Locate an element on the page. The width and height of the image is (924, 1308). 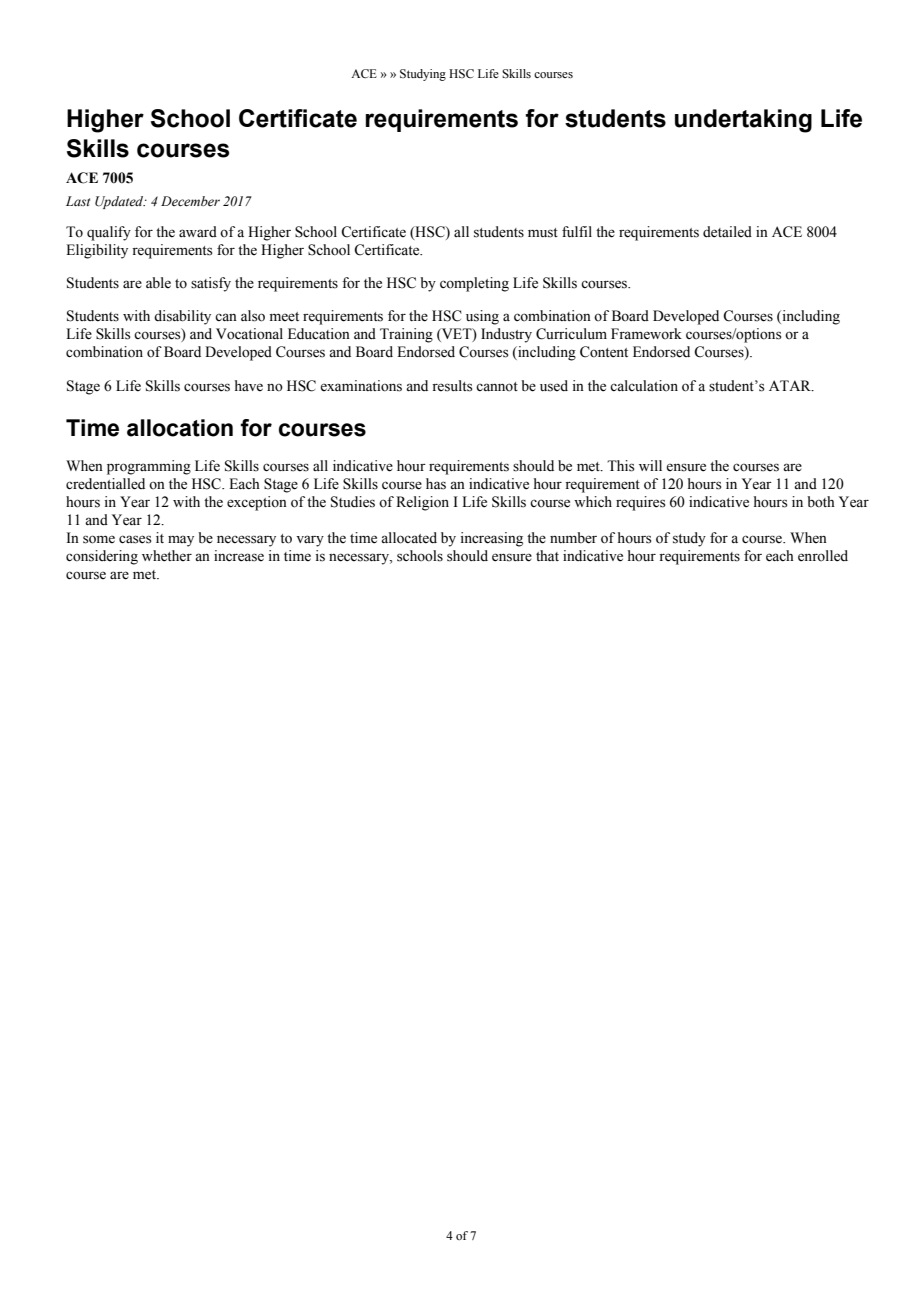
have is located at coordinates (249, 386).
